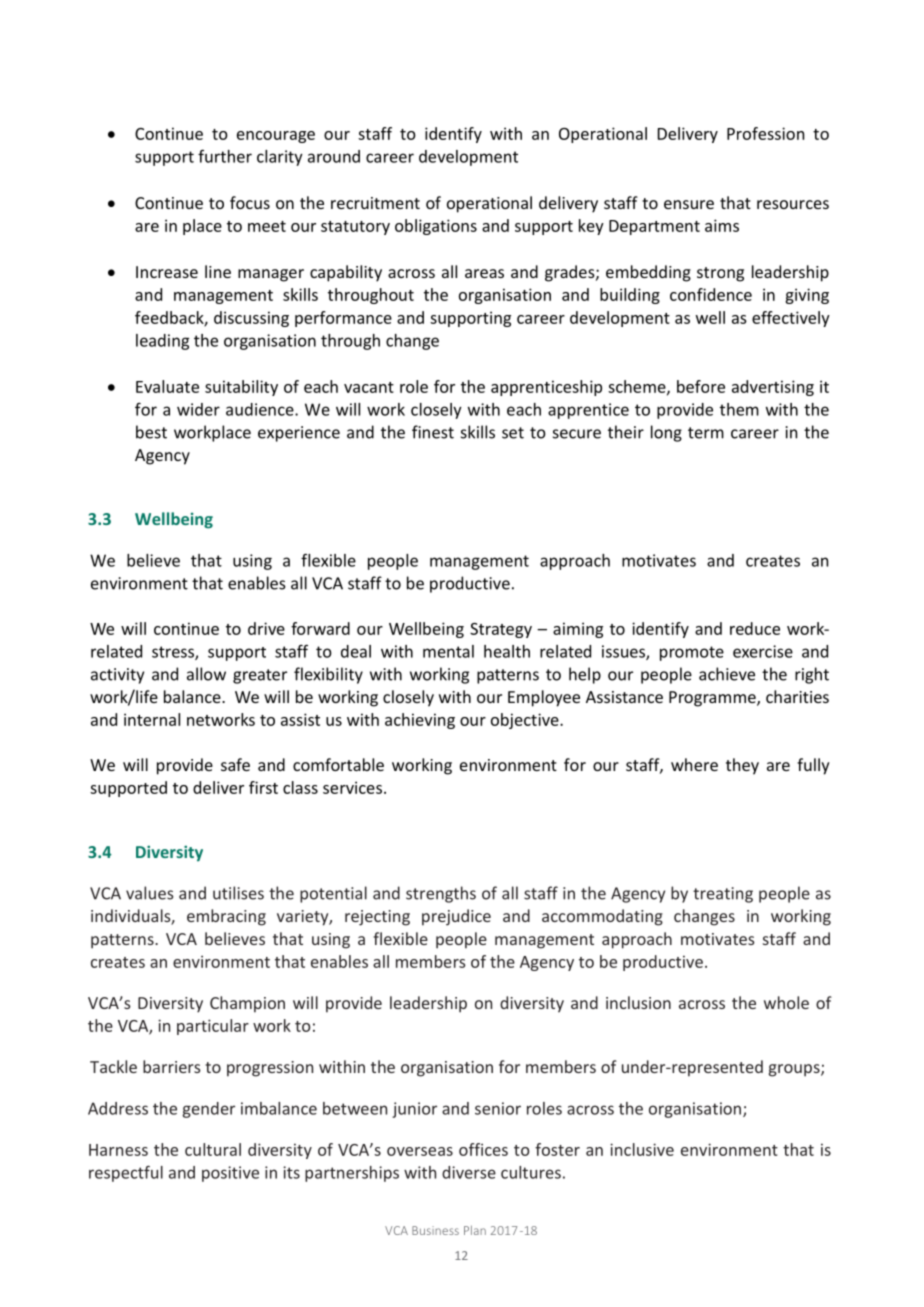 The height and width of the image is (1307, 924). I want to click on safe, so click(235, 764).
